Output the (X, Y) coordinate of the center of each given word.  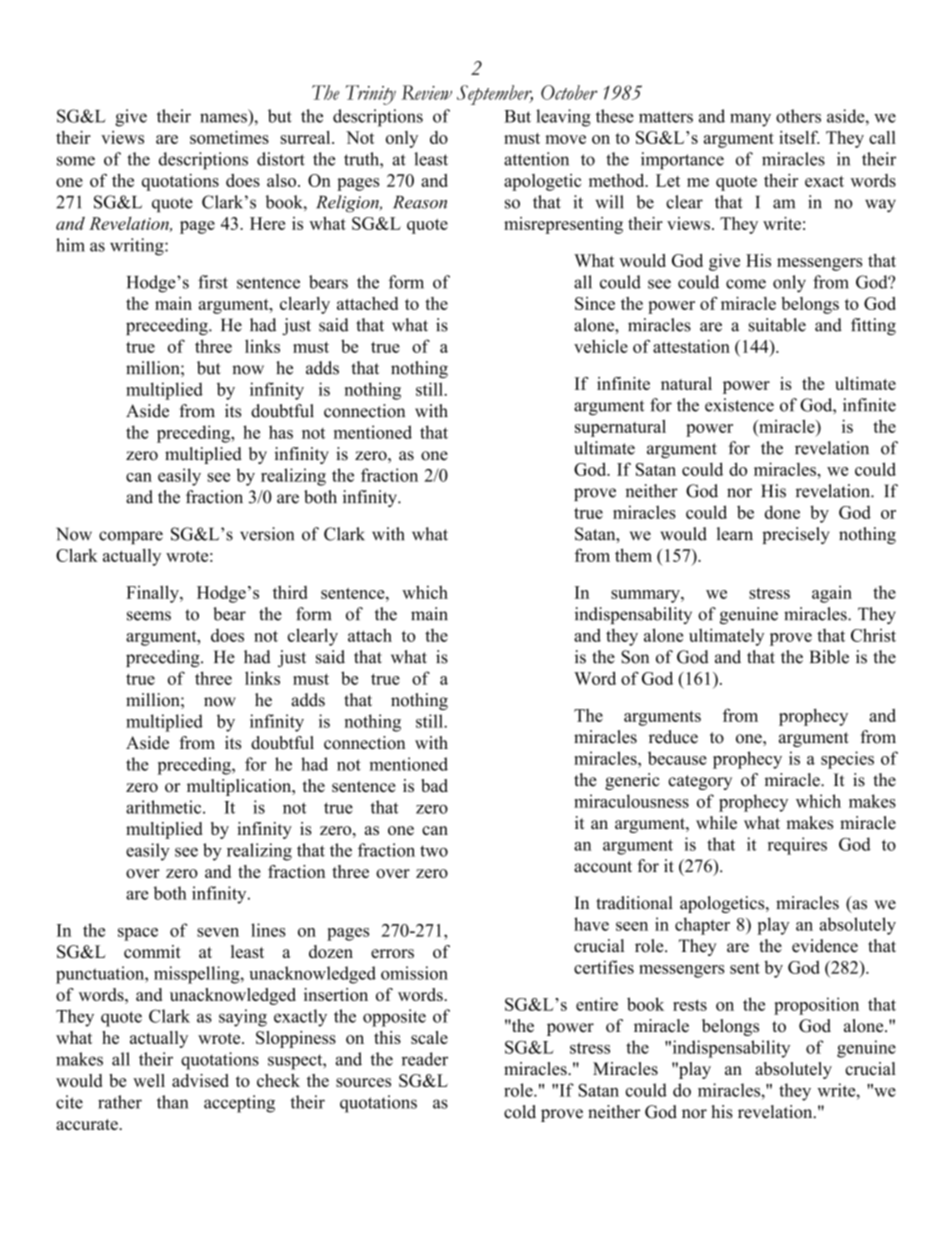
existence (739, 405)
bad (434, 785)
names (223, 118)
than (173, 1102)
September (495, 95)
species (847, 760)
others (798, 116)
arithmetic (165, 807)
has (281, 432)
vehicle (601, 346)
